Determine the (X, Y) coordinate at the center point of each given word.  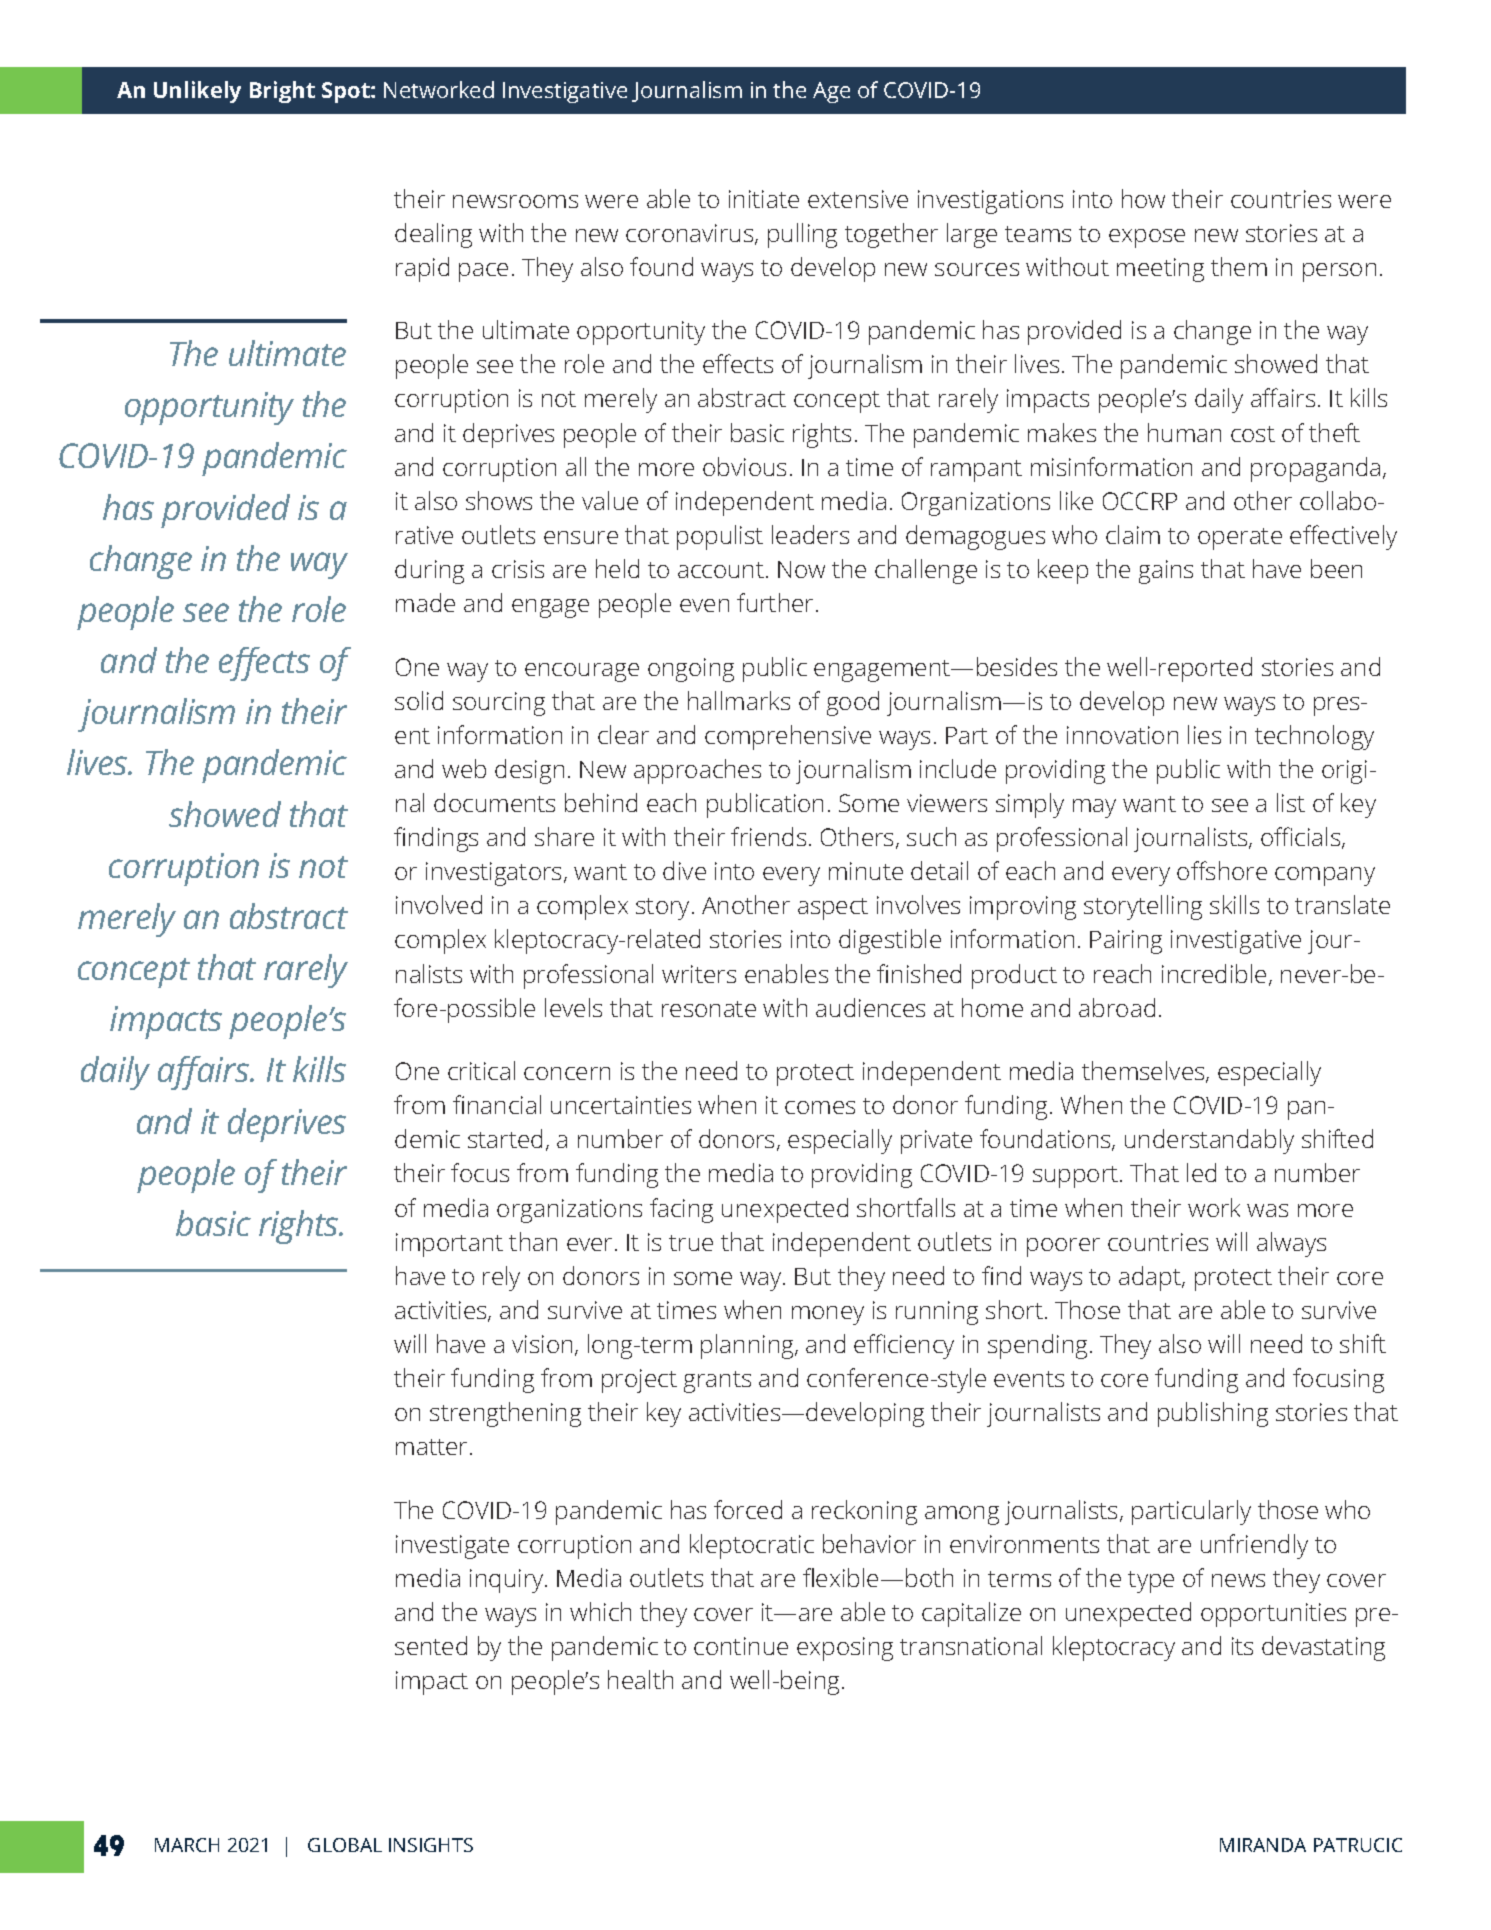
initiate (764, 199)
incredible (1214, 973)
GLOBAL (345, 1845)
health (640, 1679)
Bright (282, 92)
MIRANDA (1263, 1845)
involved (439, 904)
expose (1147, 238)
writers (699, 974)
